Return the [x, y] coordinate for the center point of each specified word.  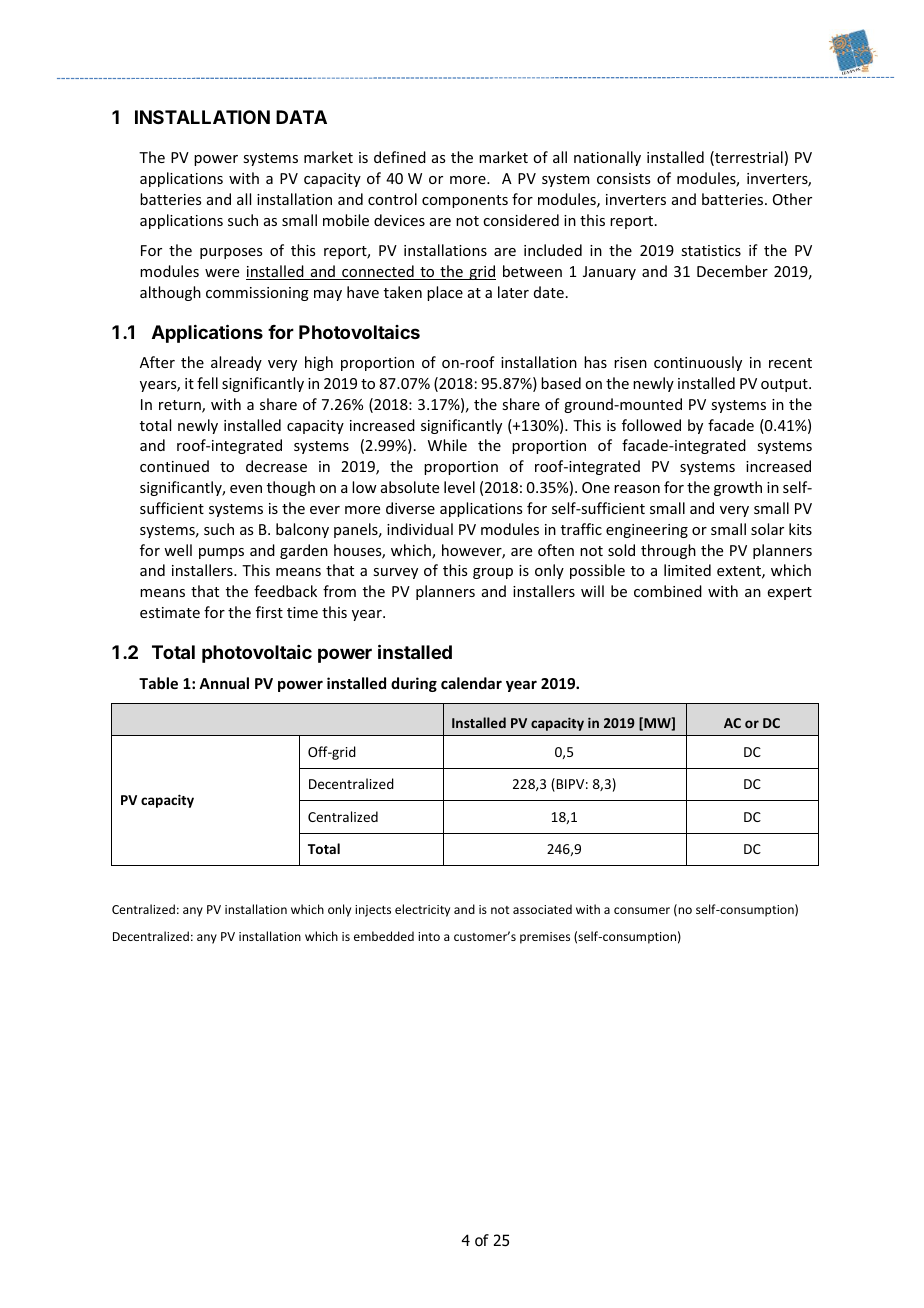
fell [207, 383]
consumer [642, 910]
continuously [698, 363]
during [414, 684]
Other [792, 199]
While [447, 445]
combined [668, 591]
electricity [422, 910]
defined [400, 157]
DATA [301, 117]
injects [373, 911]
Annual [224, 683]
